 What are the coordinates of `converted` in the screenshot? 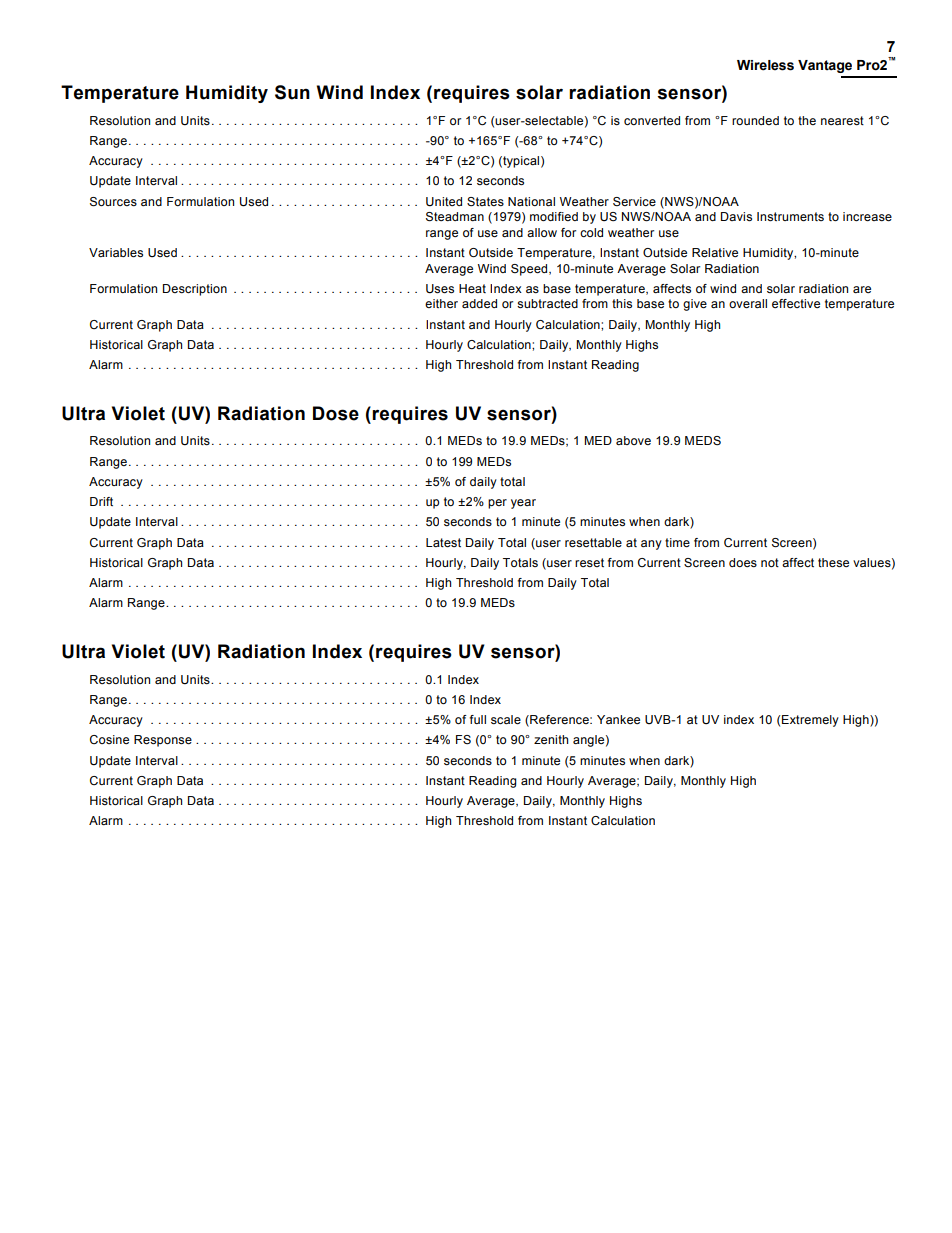 It's located at (652, 120).
